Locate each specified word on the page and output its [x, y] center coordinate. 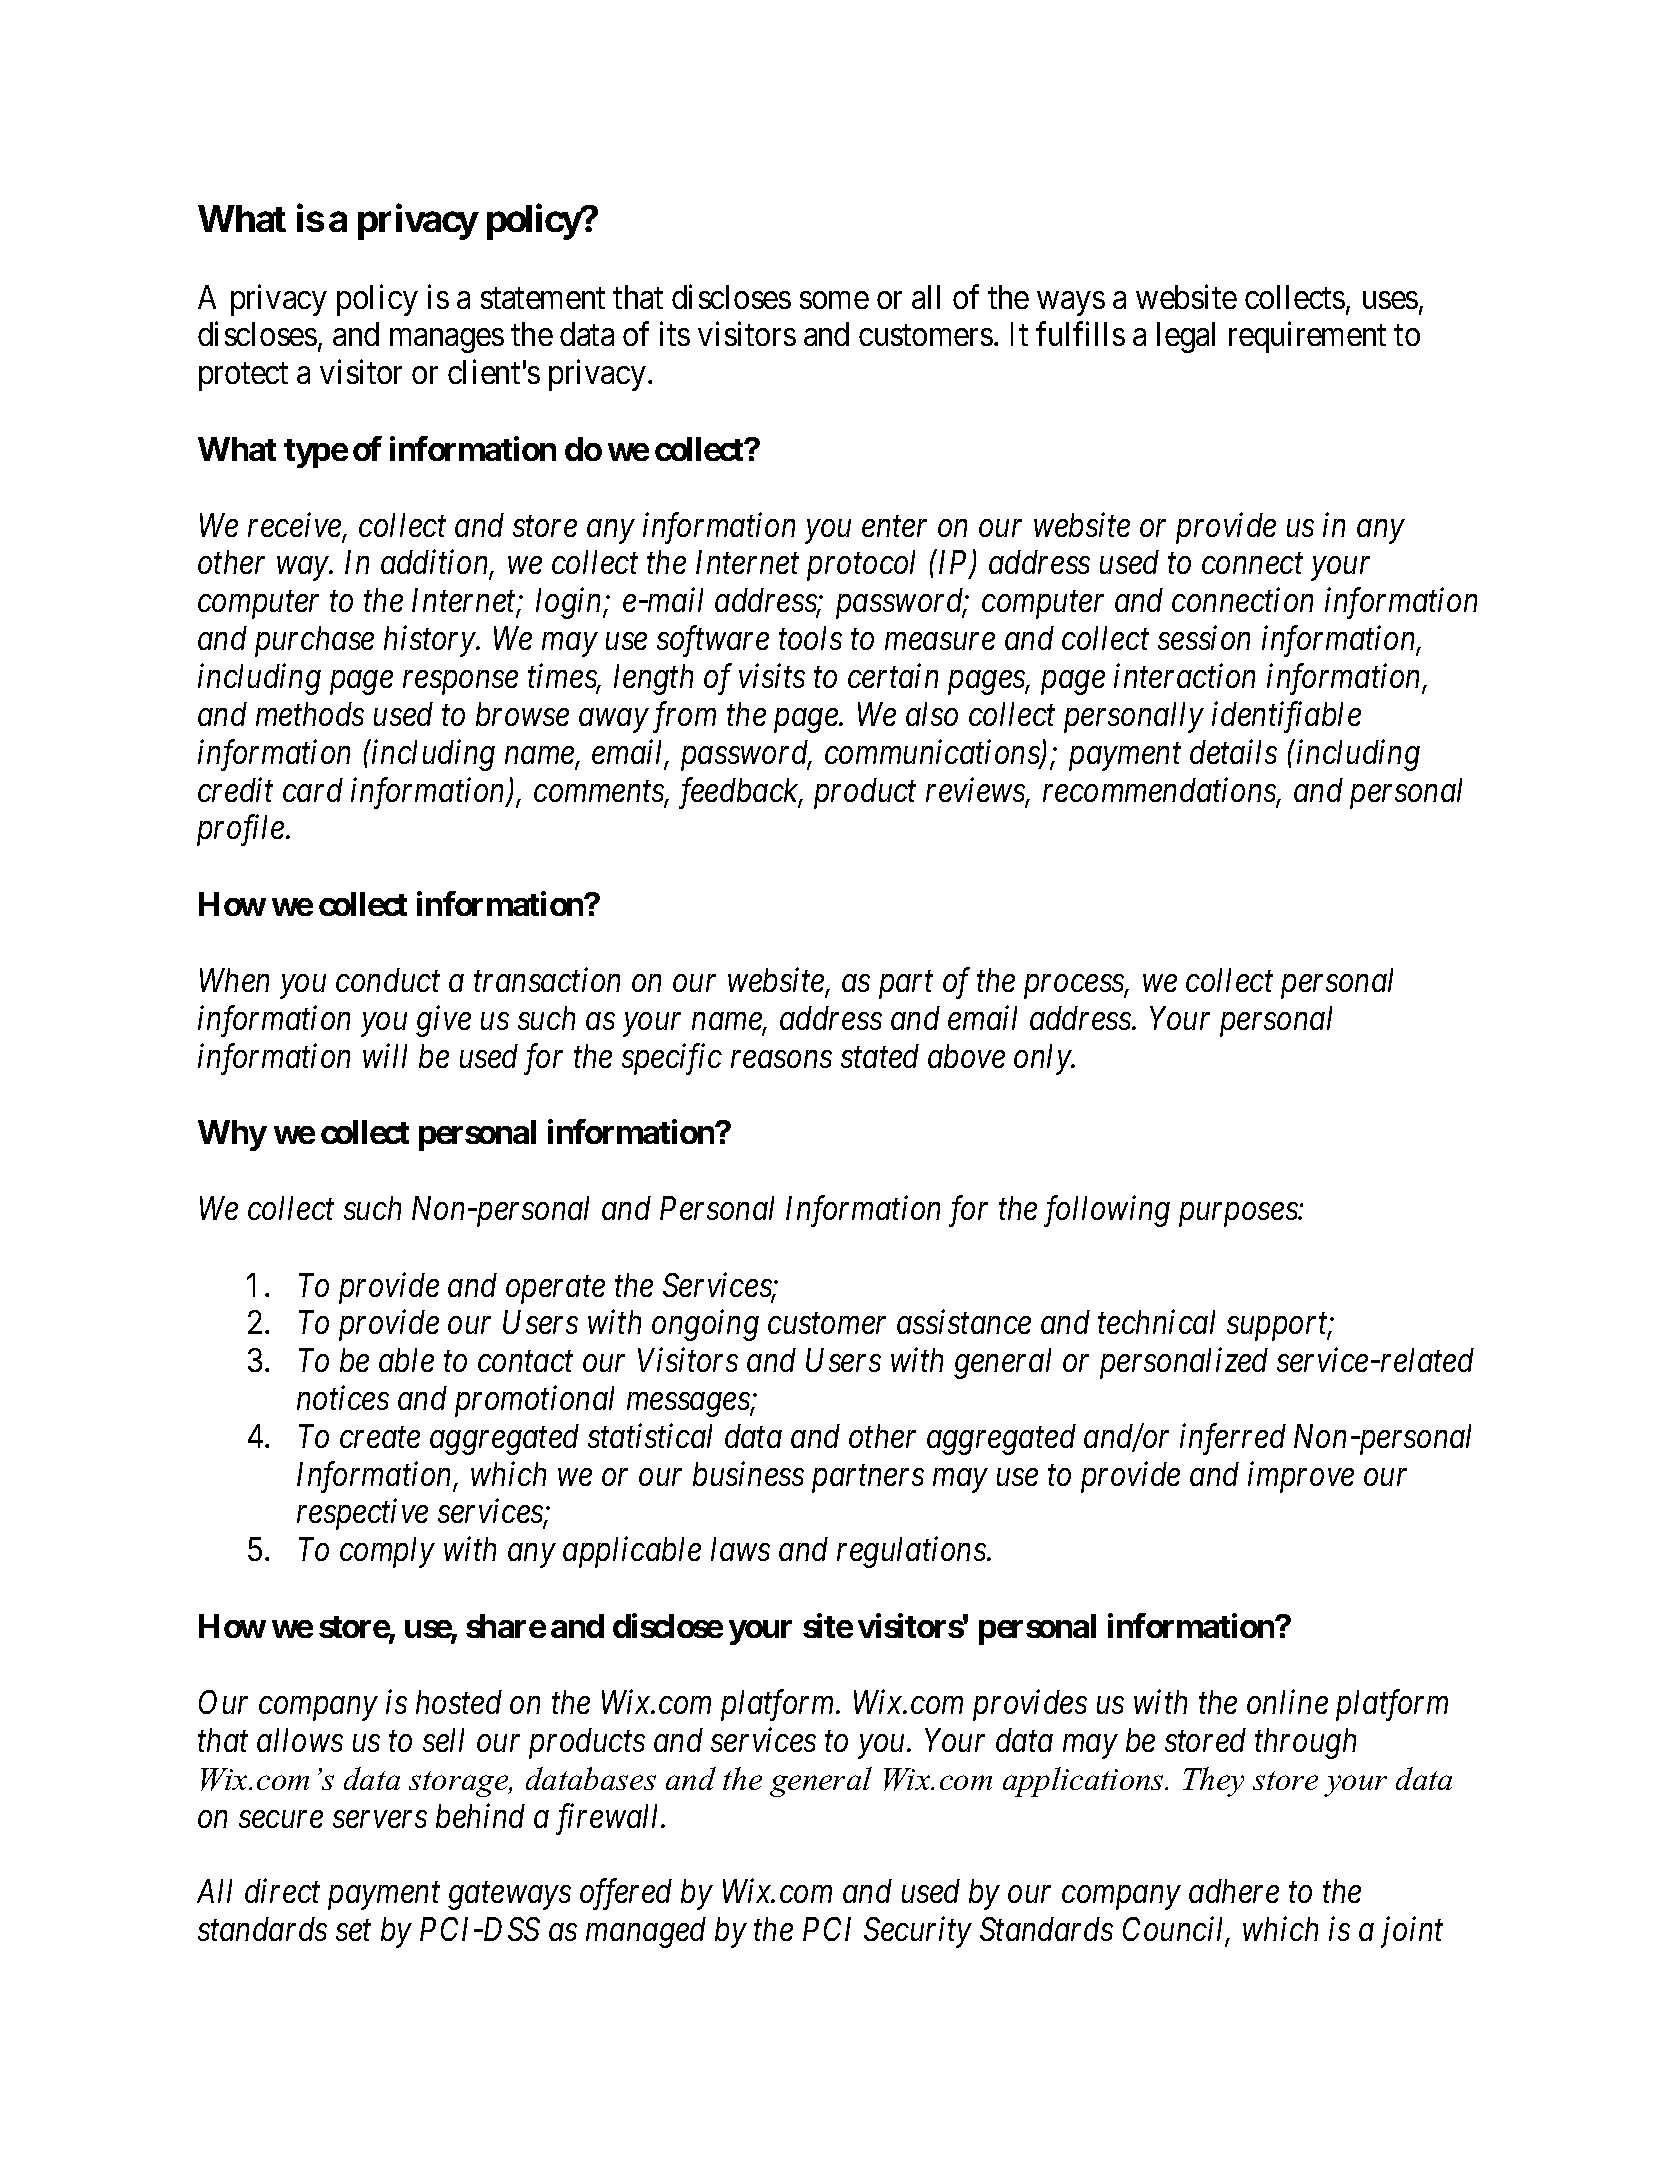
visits [772, 676]
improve [1301, 1477]
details [1233, 751]
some [834, 300]
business [748, 1473]
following [1107, 1211]
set [353, 1931]
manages [447, 341]
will [385, 1055]
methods [310, 714]
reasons [781, 1059]
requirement [1307, 337]
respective [362, 1515]
